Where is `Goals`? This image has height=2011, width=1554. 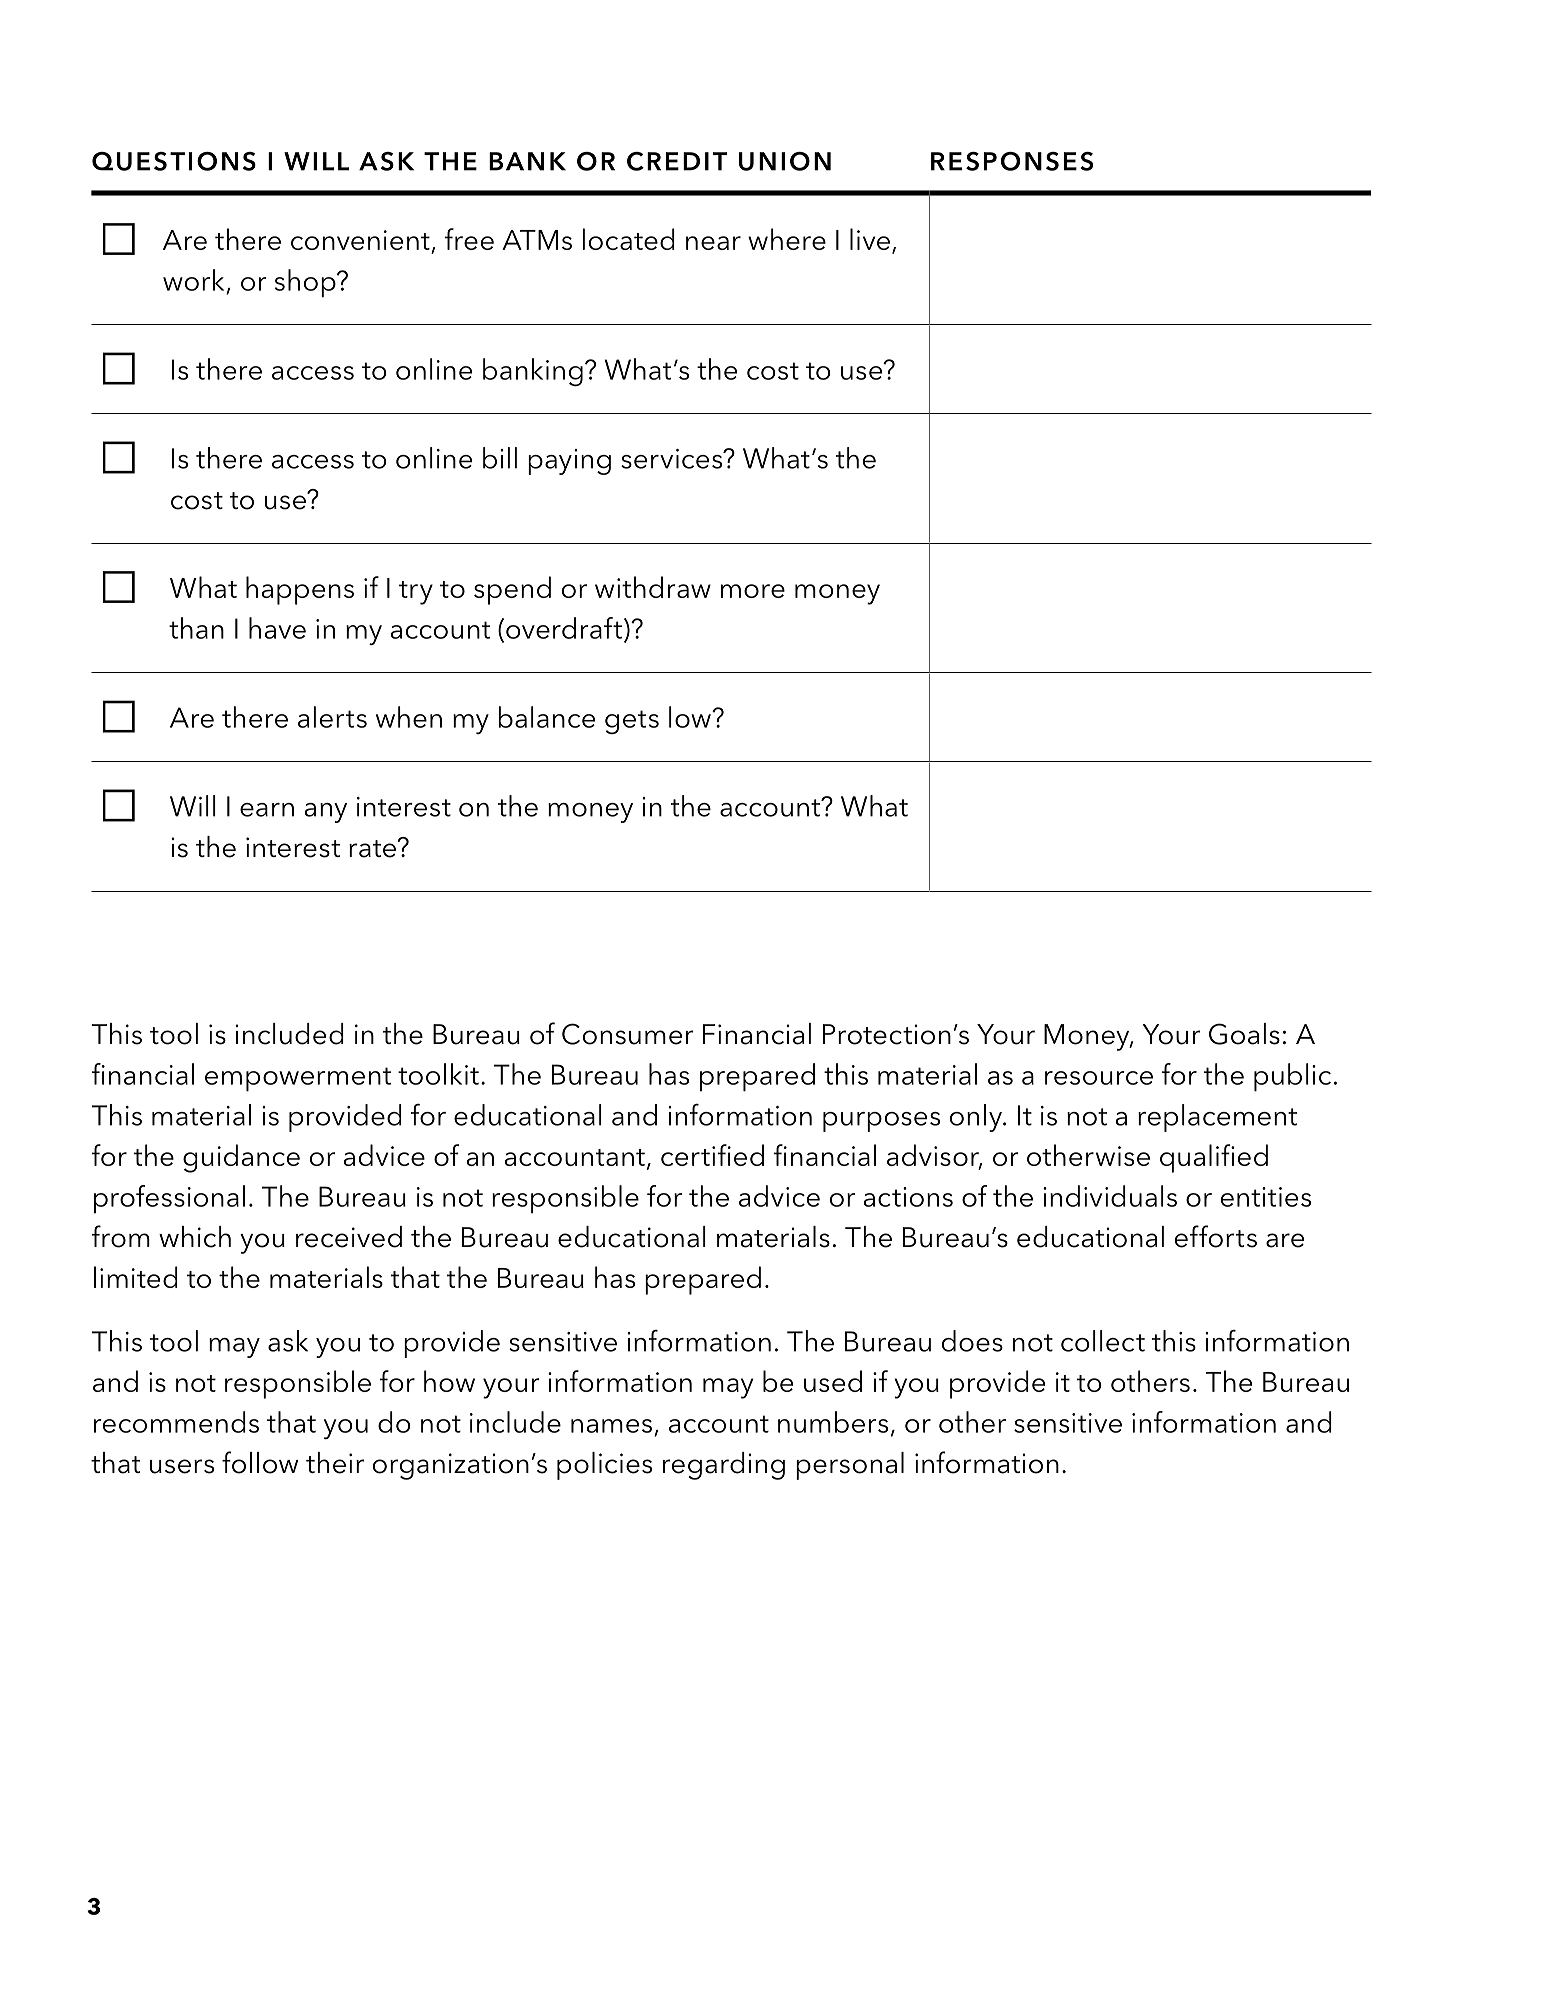
Goals is located at coordinates (1244, 1034).
